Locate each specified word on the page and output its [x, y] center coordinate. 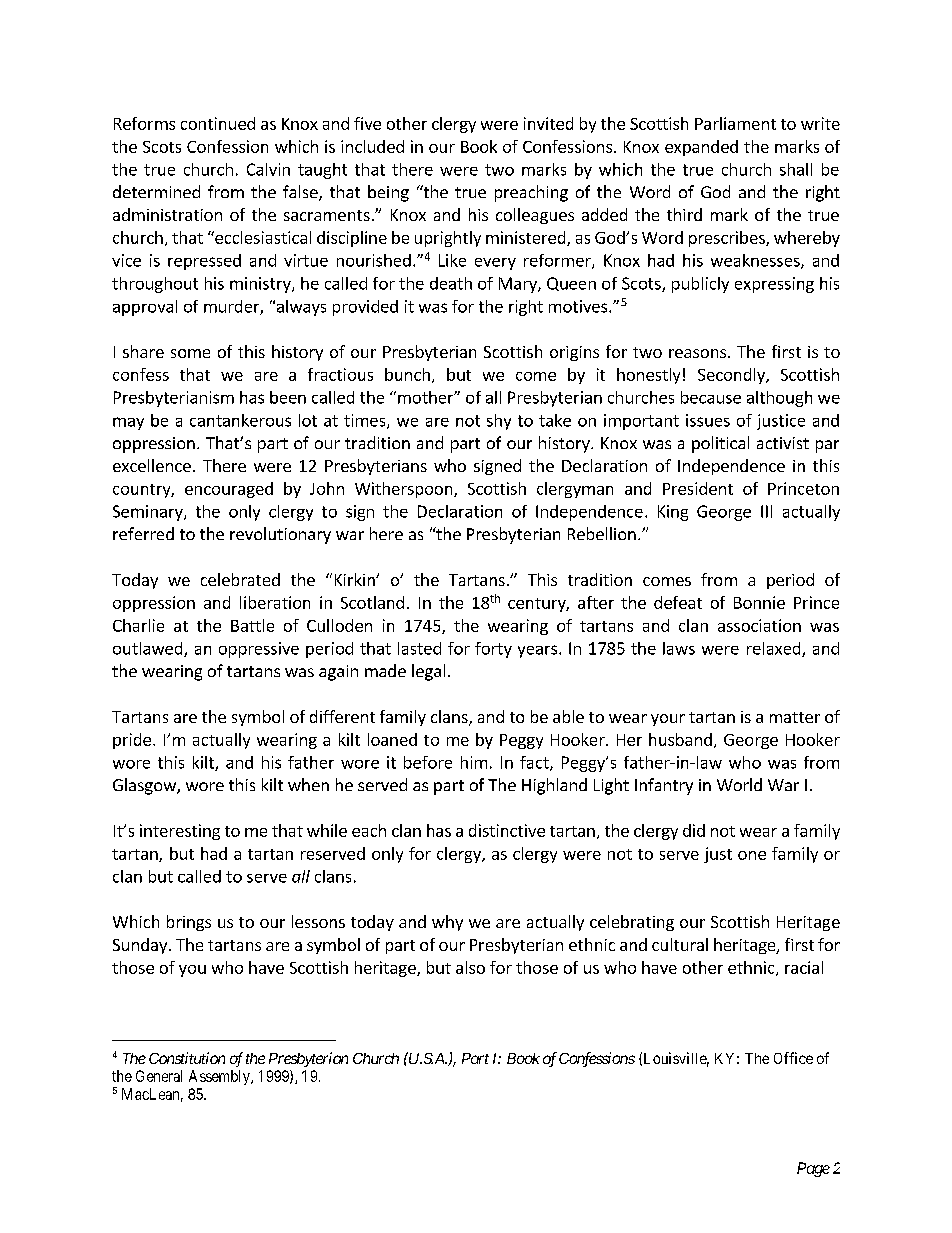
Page [813, 1169]
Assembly [220, 1077]
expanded [701, 148]
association [759, 625]
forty [493, 650]
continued [218, 123]
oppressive [259, 650]
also [470, 967]
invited [548, 123]
